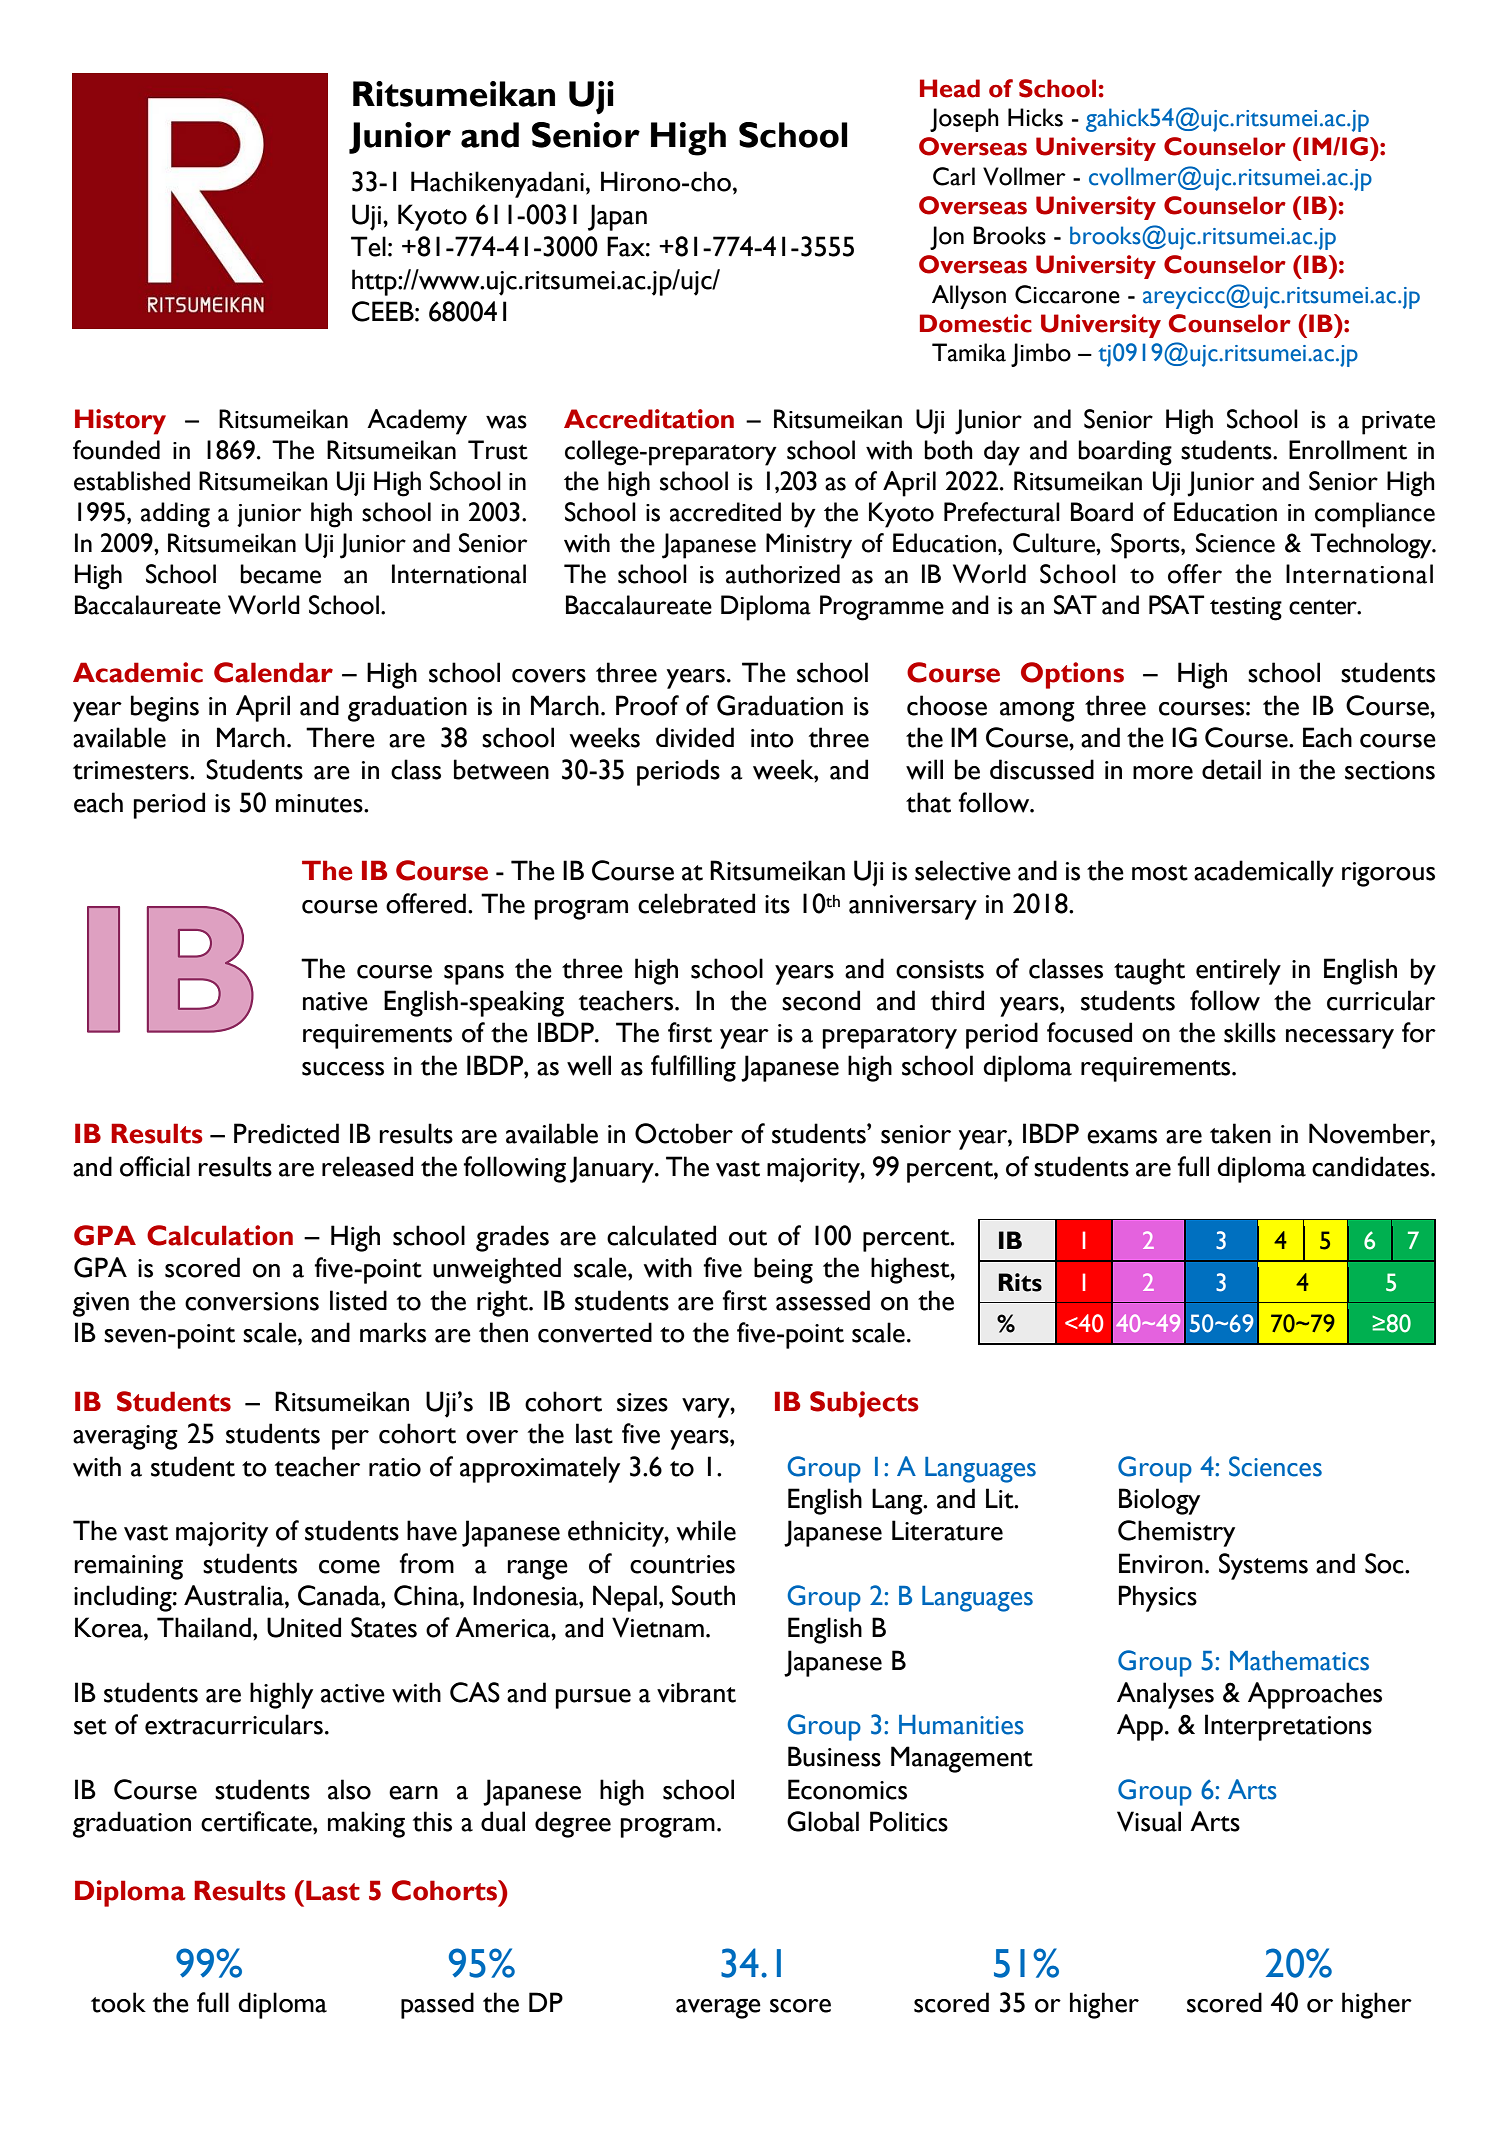 The image size is (1510, 2135). I want to click on detail, so click(1231, 769).
